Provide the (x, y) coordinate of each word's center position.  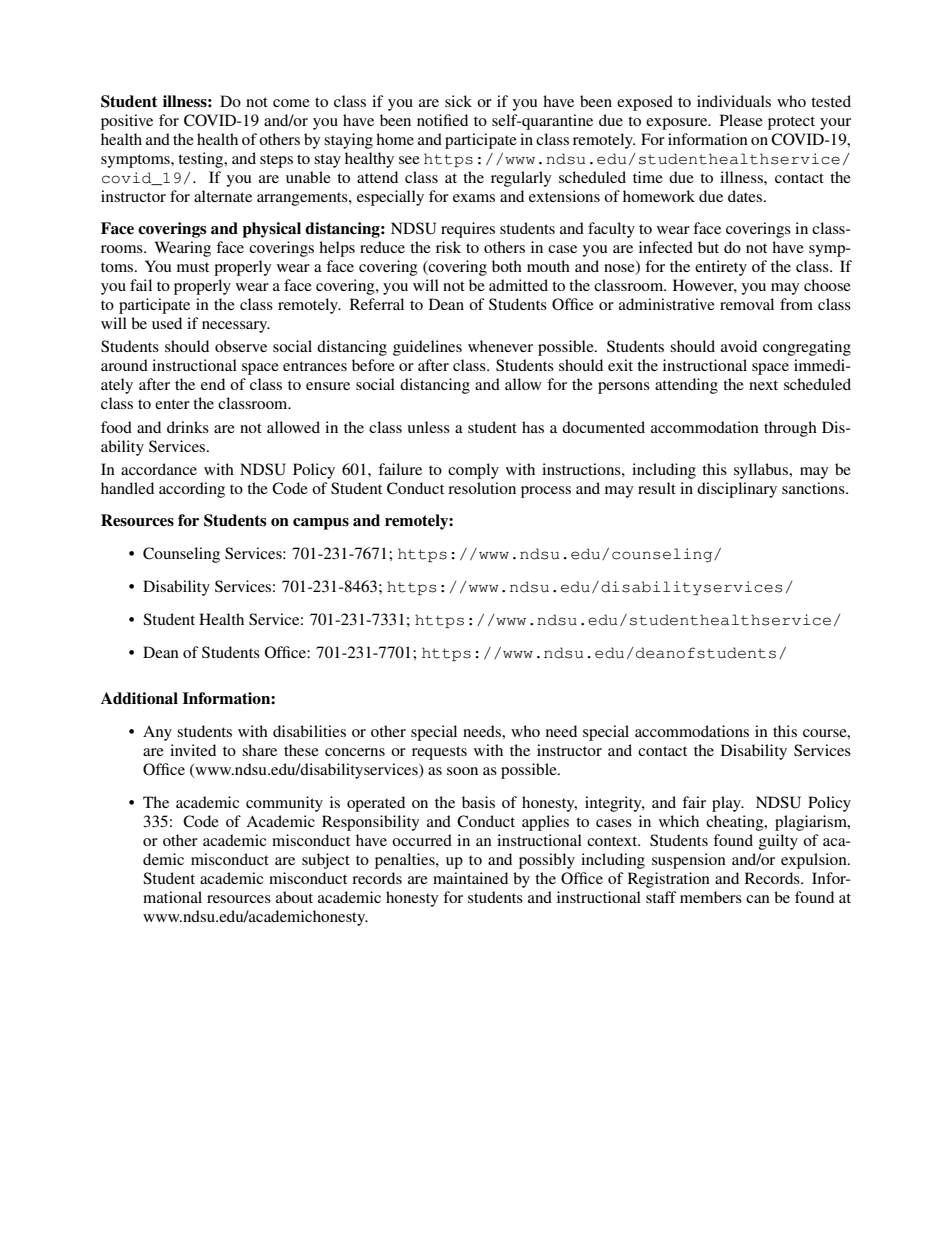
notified (442, 120)
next (763, 385)
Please (741, 120)
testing (202, 160)
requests (439, 753)
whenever (500, 346)
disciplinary (737, 490)
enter (172, 404)
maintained (470, 878)
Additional (139, 698)
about (294, 897)
